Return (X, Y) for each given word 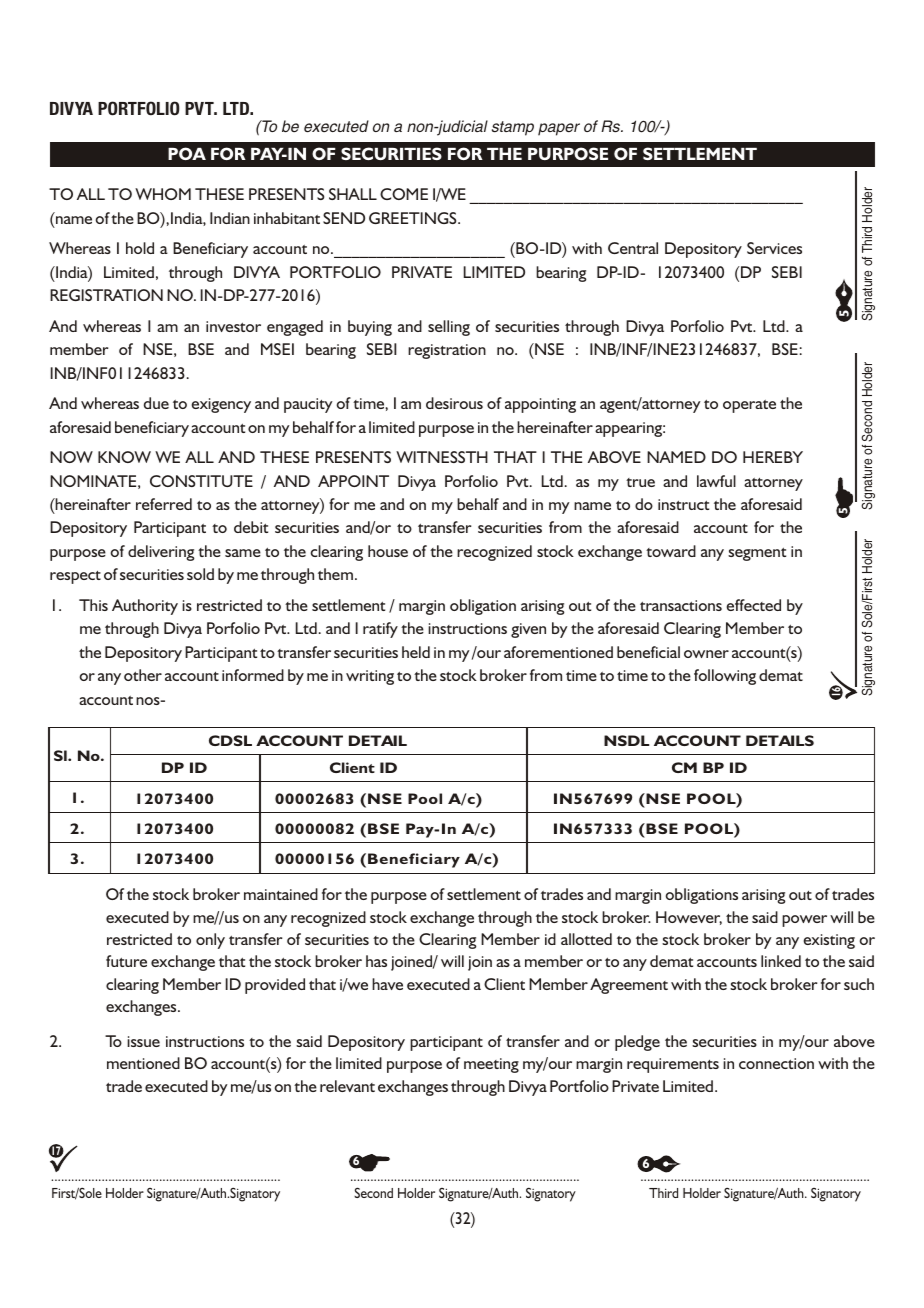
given (528, 630)
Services (774, 248)
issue (143, 1041)
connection (776, 1063)
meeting (491, 1065)
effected (754, 605)
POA (187, 153)
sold (200, 574)
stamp (513, 128)
